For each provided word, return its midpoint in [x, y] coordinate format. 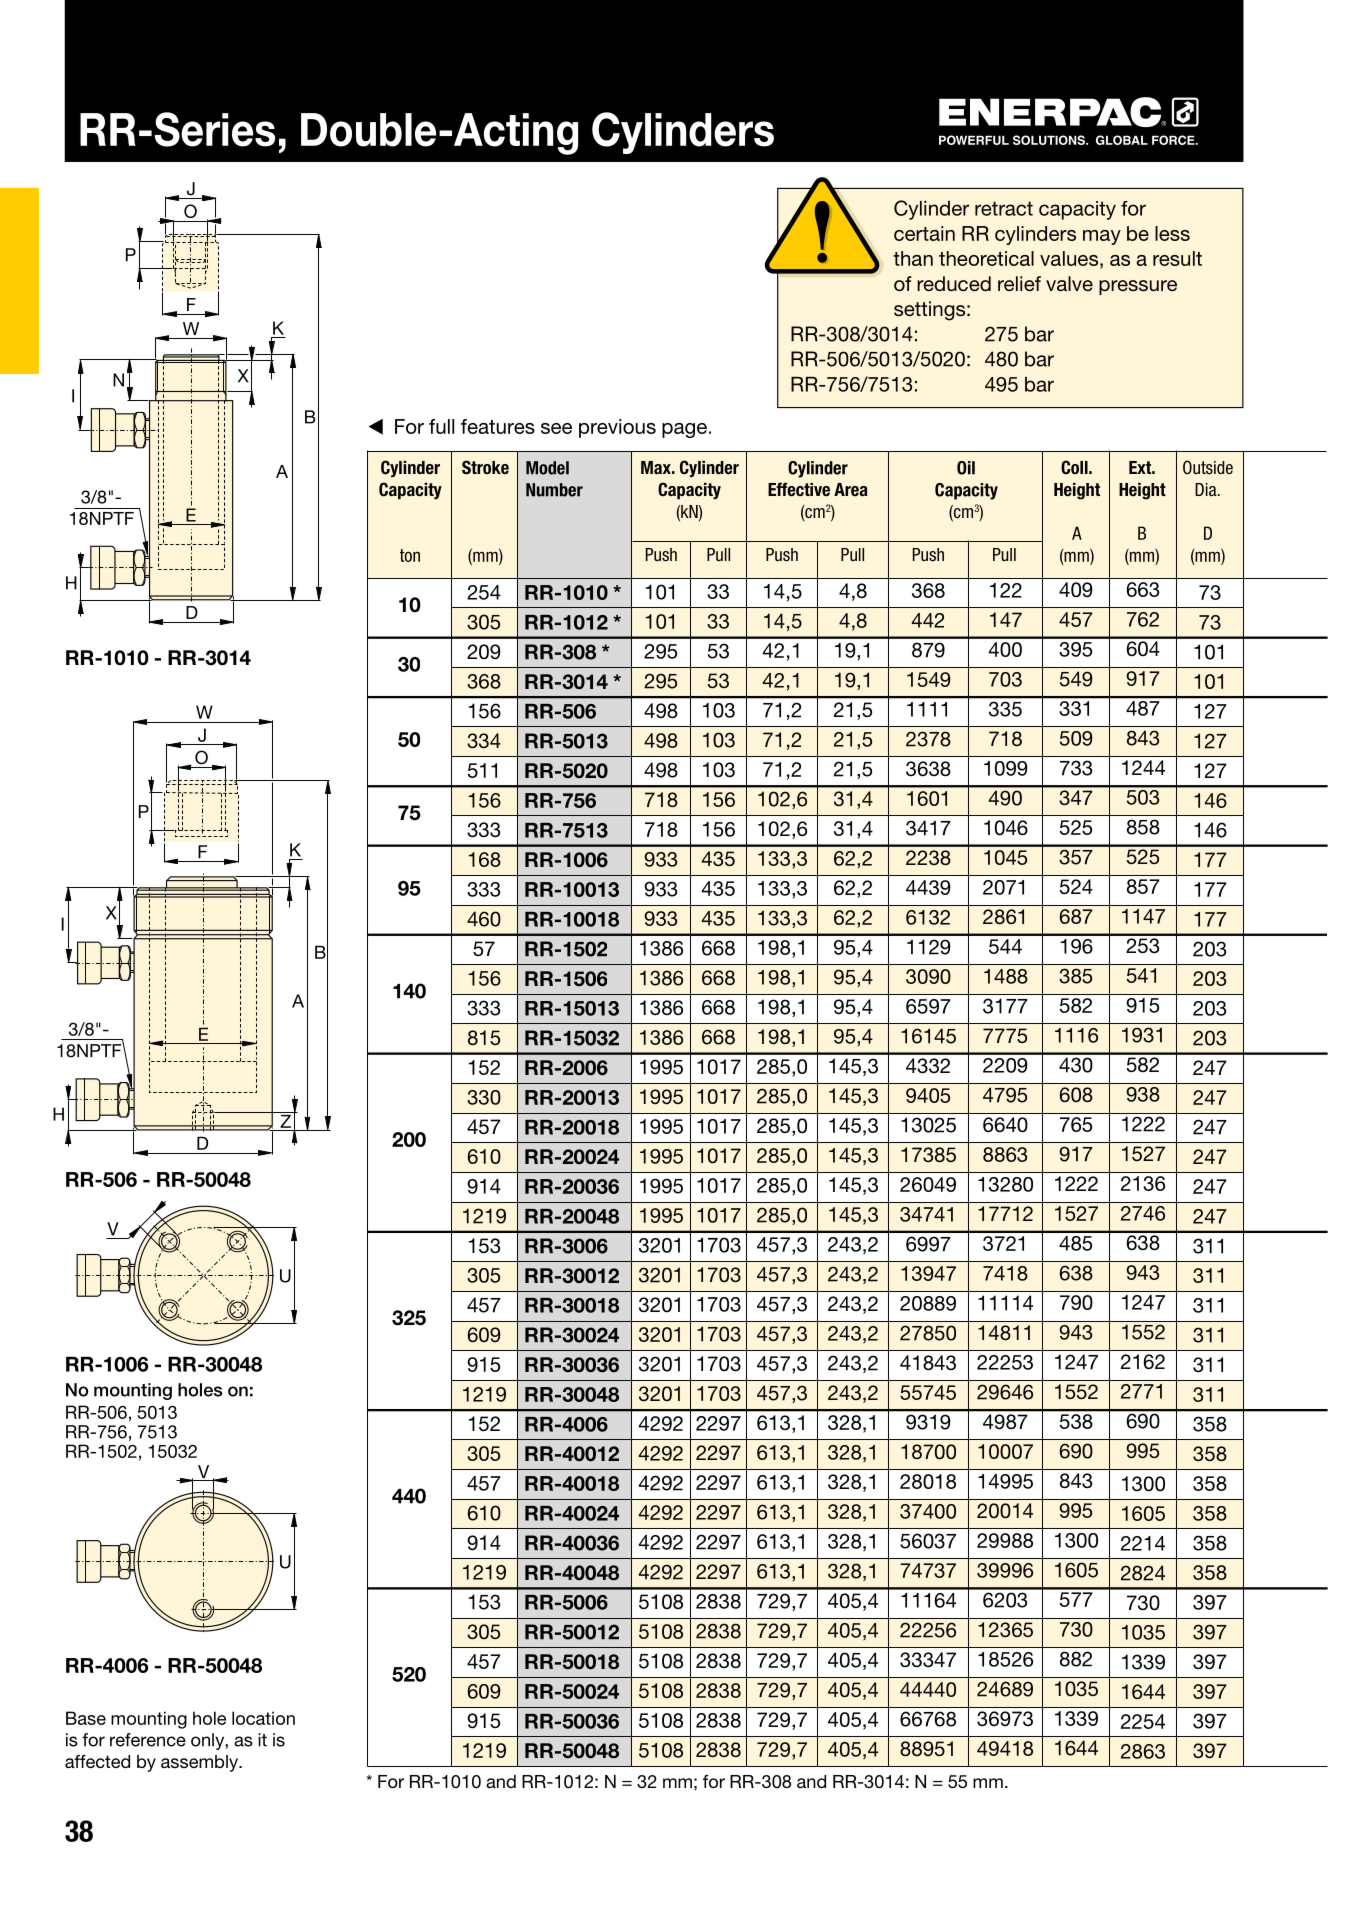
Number [554, 490]
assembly [200, 1763]
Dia [1207, 489]
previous [617, 428]
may [1102, 237]
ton [410, 555]
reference [148, 1740]
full [441, 426]
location [263, 1718]
